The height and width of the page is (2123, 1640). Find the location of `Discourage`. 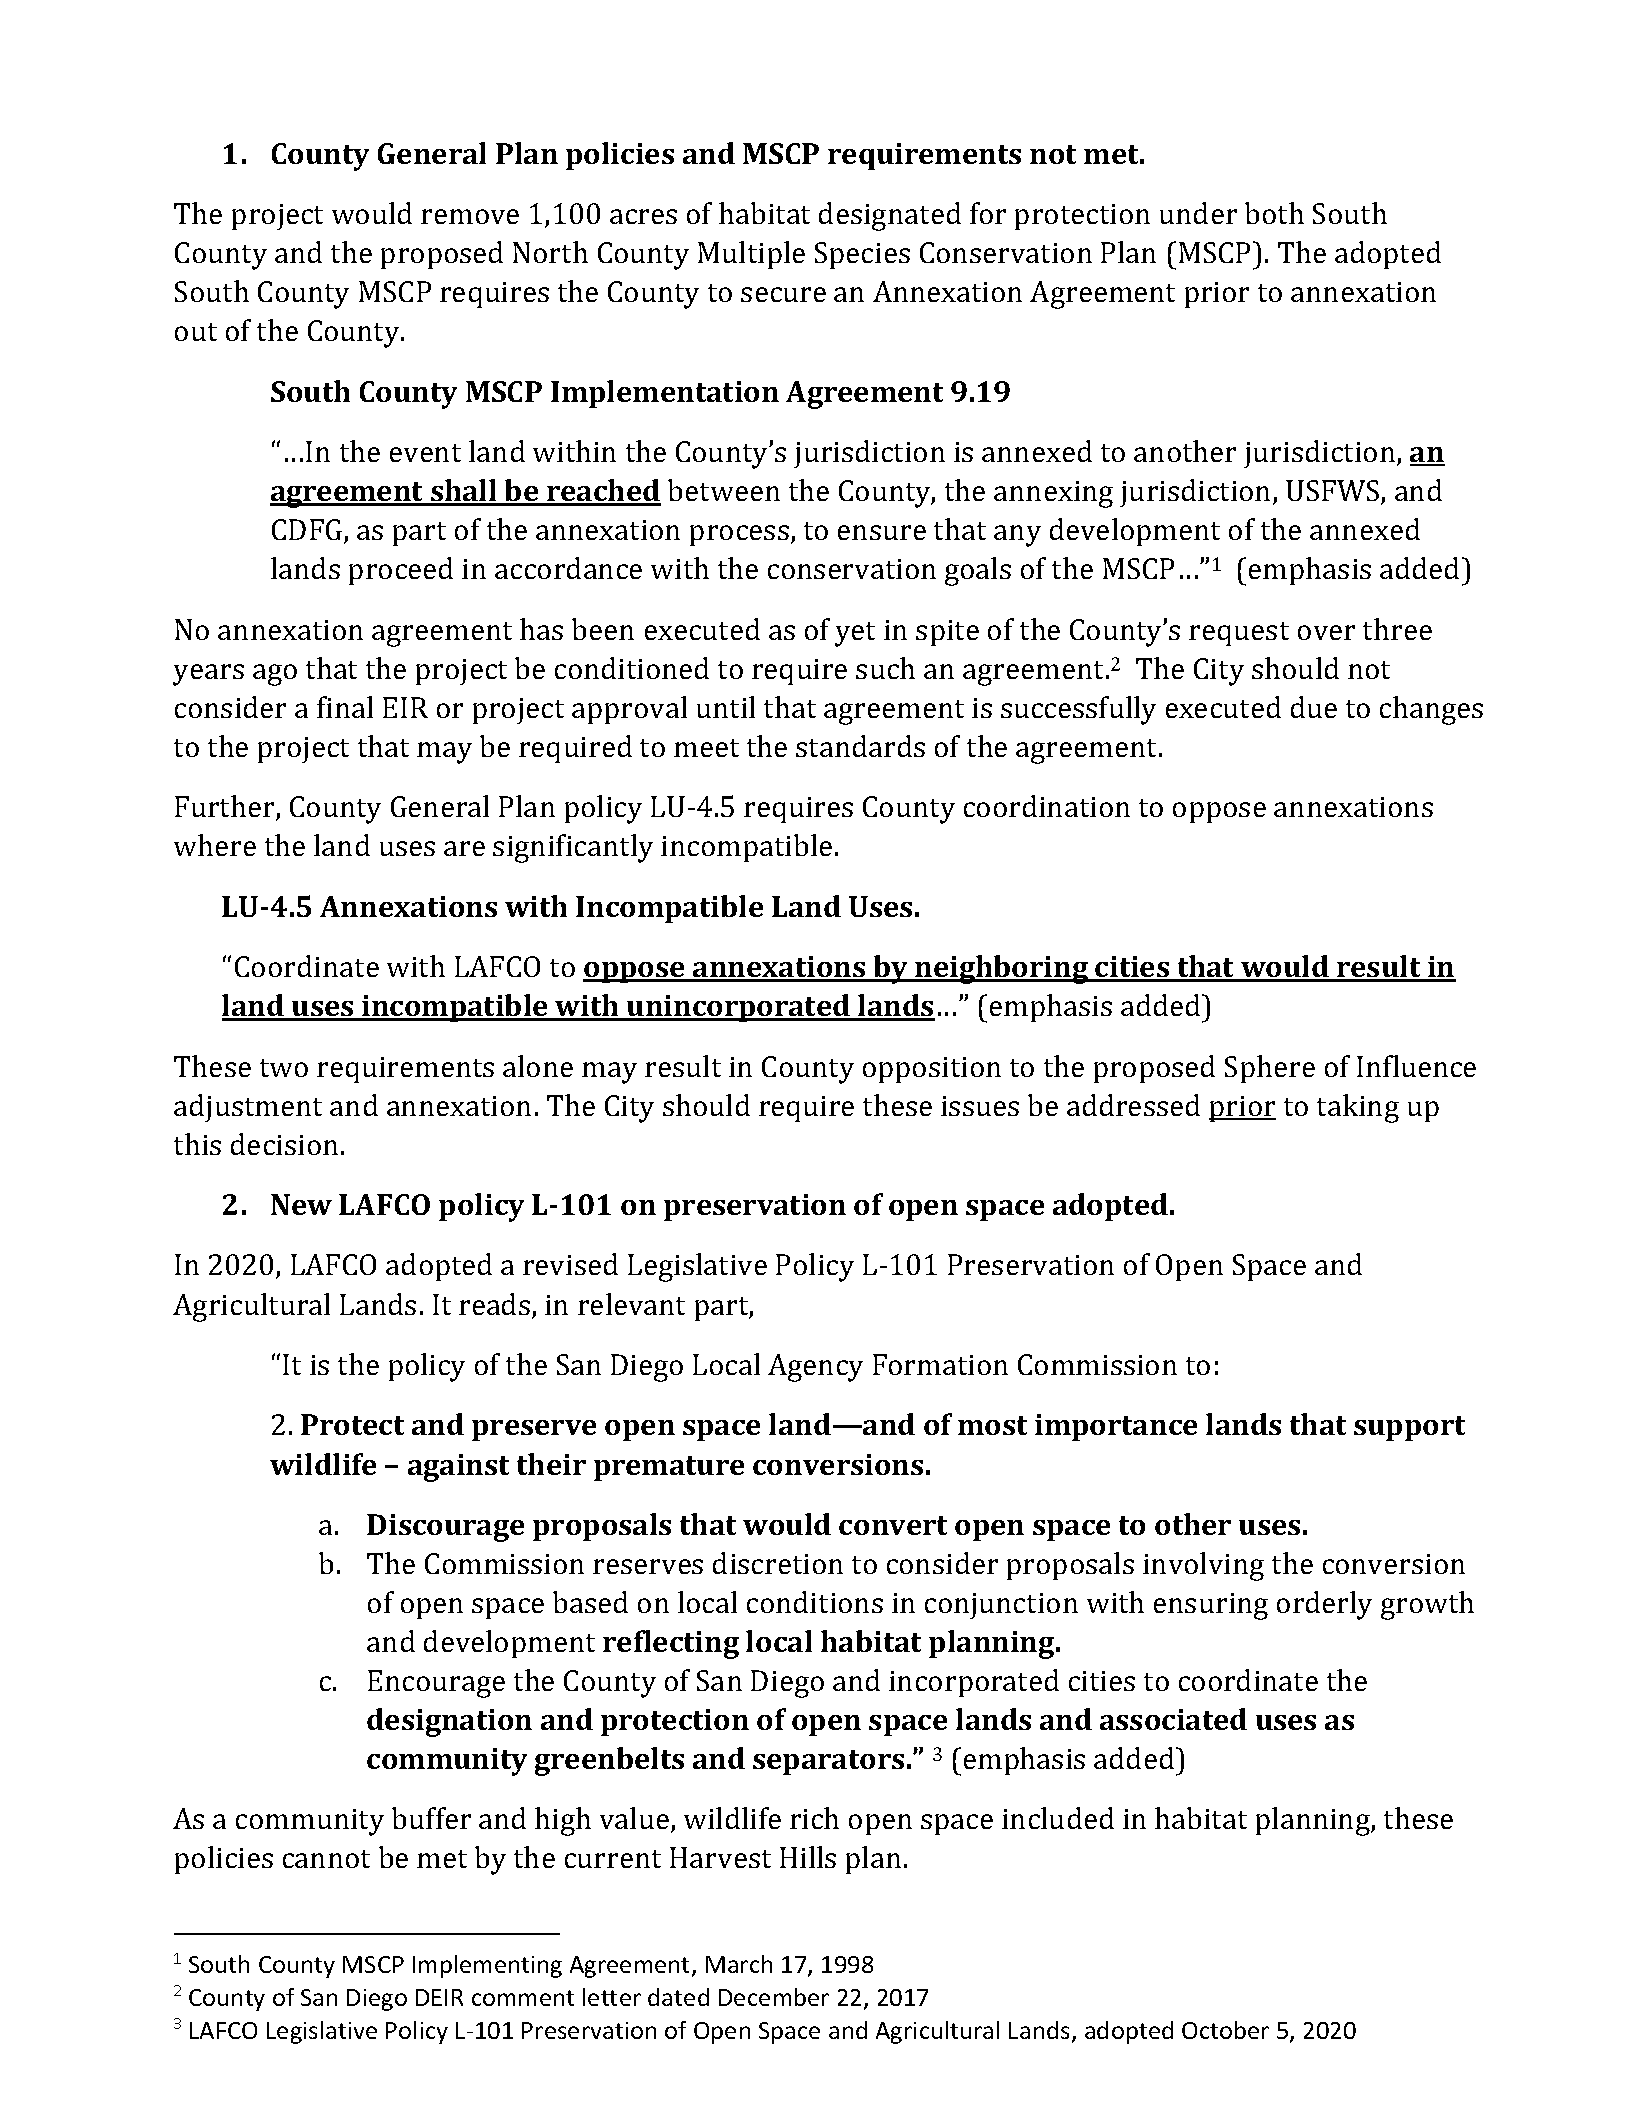

Discourage is located at coordinates (445, 1528).
